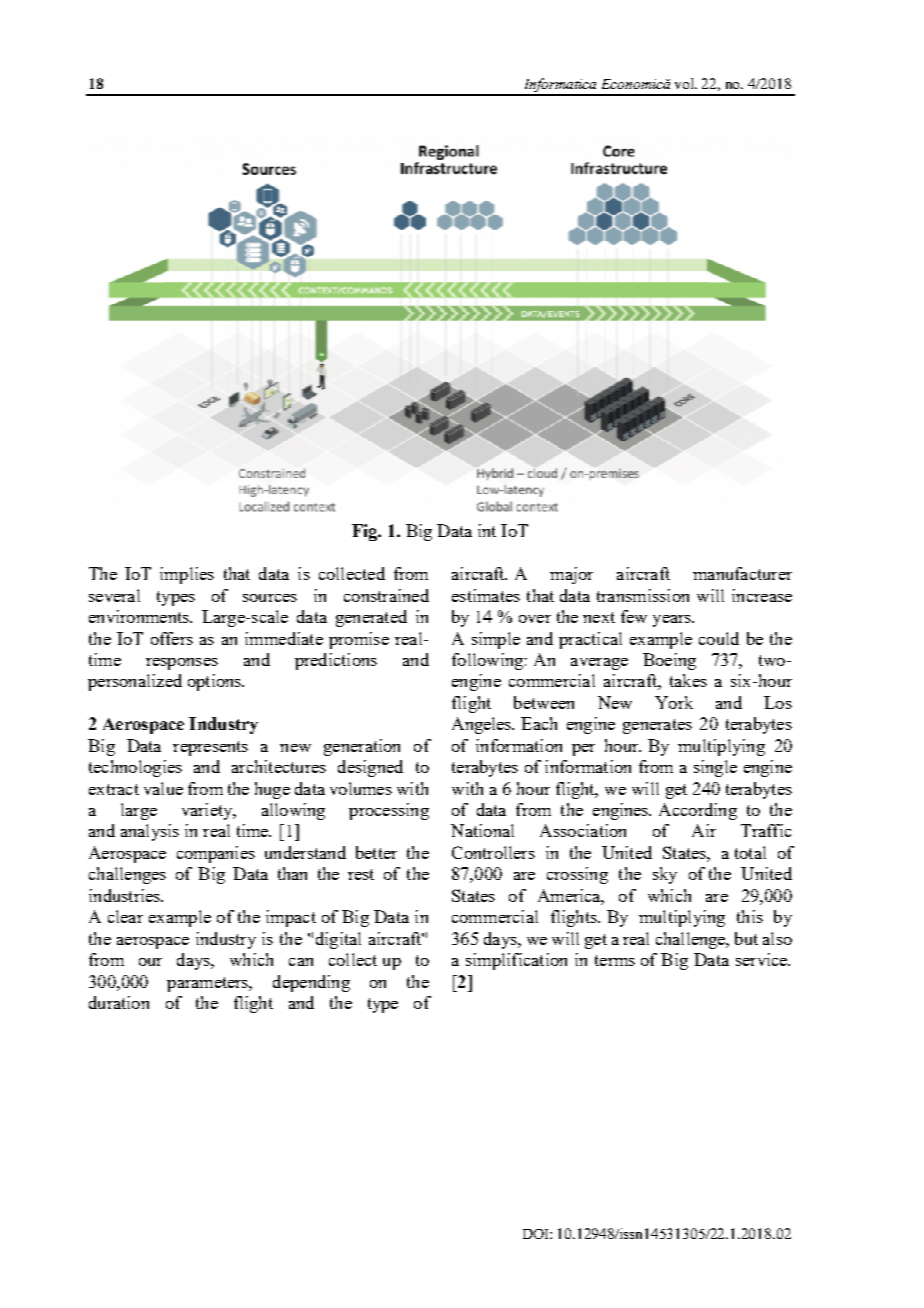 Image resolution: width=924 pixels, height=1308 pixels. Describe the element at coordinates (560, 86) in the document. I see `Informatica` at that location.
